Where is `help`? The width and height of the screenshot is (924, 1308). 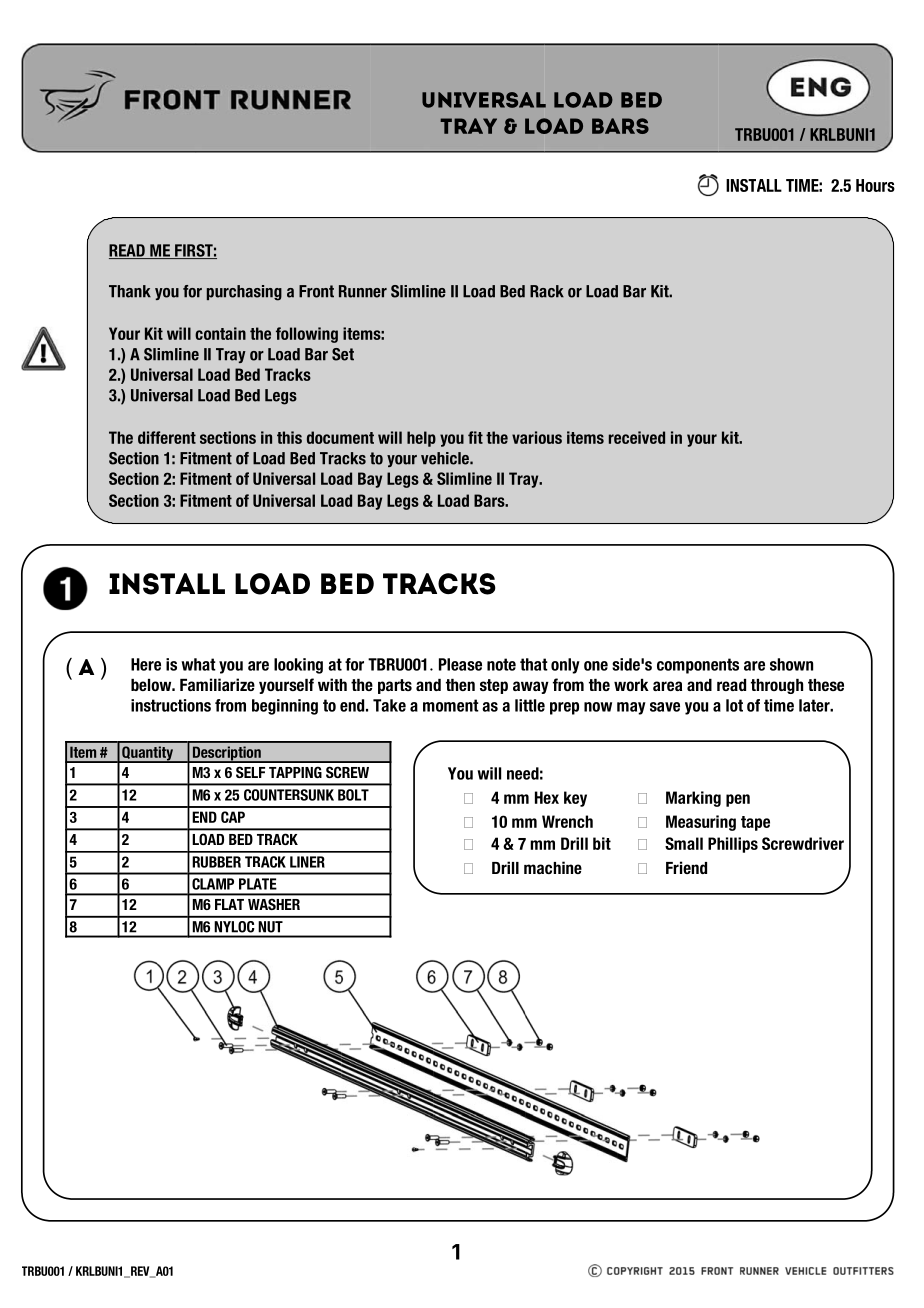 help is located at coordinates (421, 439).
